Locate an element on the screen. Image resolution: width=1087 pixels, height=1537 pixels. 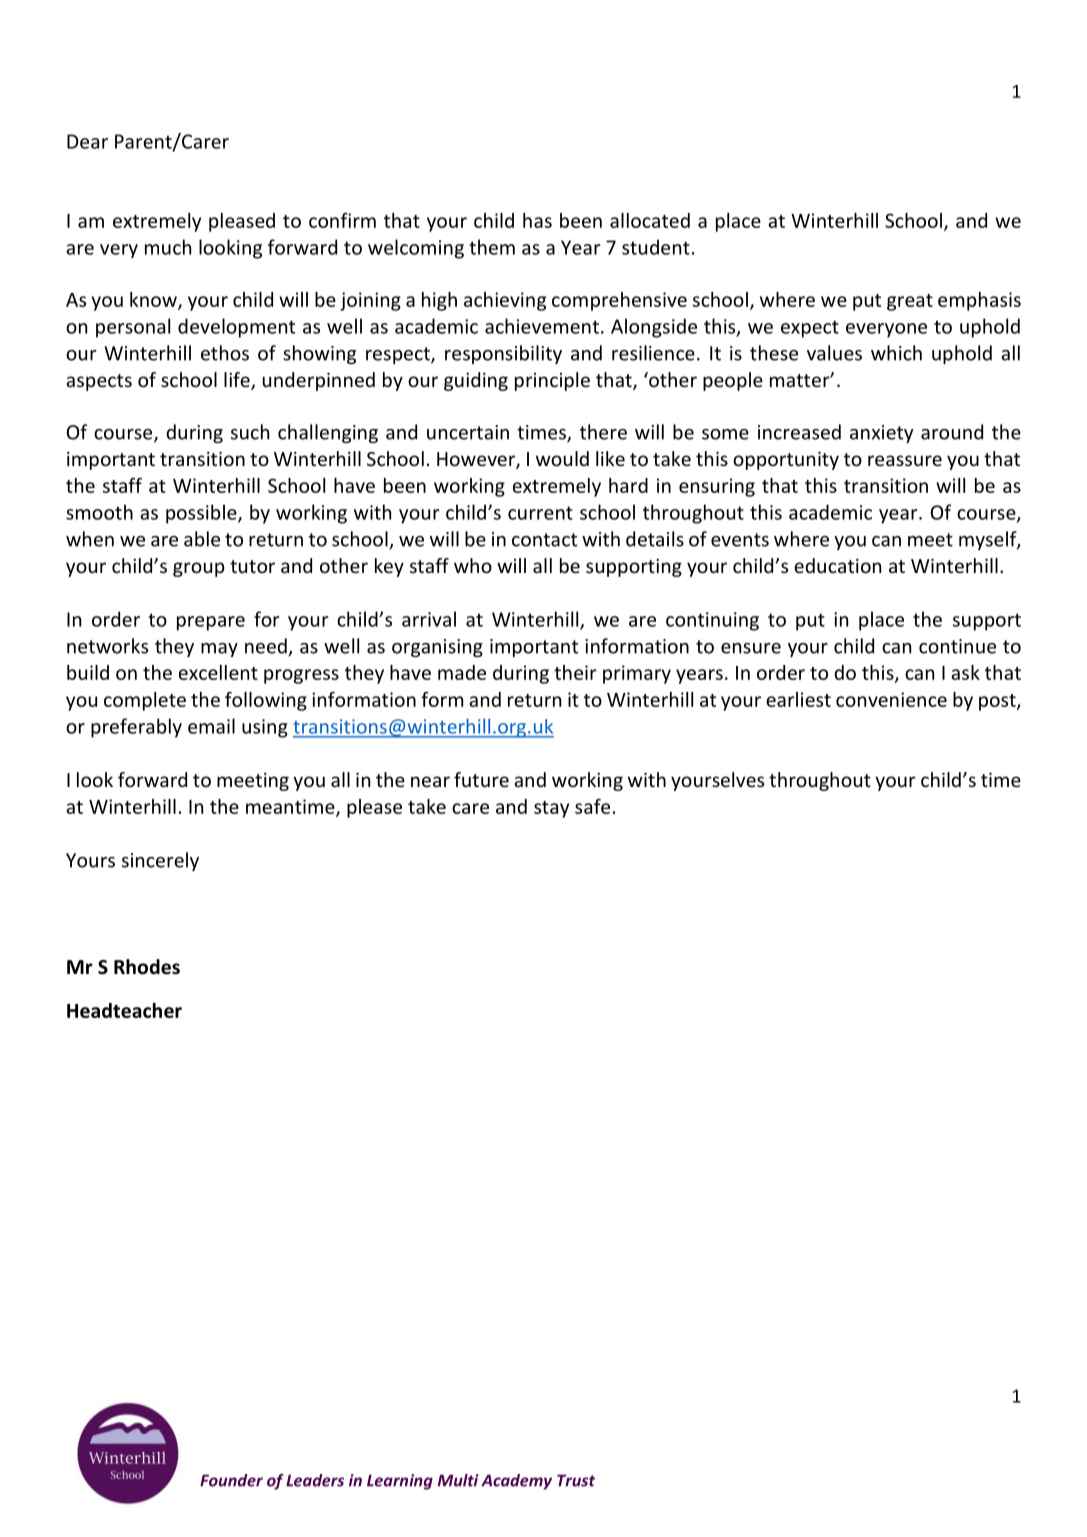
safe is located at coordinates (592, 806).
